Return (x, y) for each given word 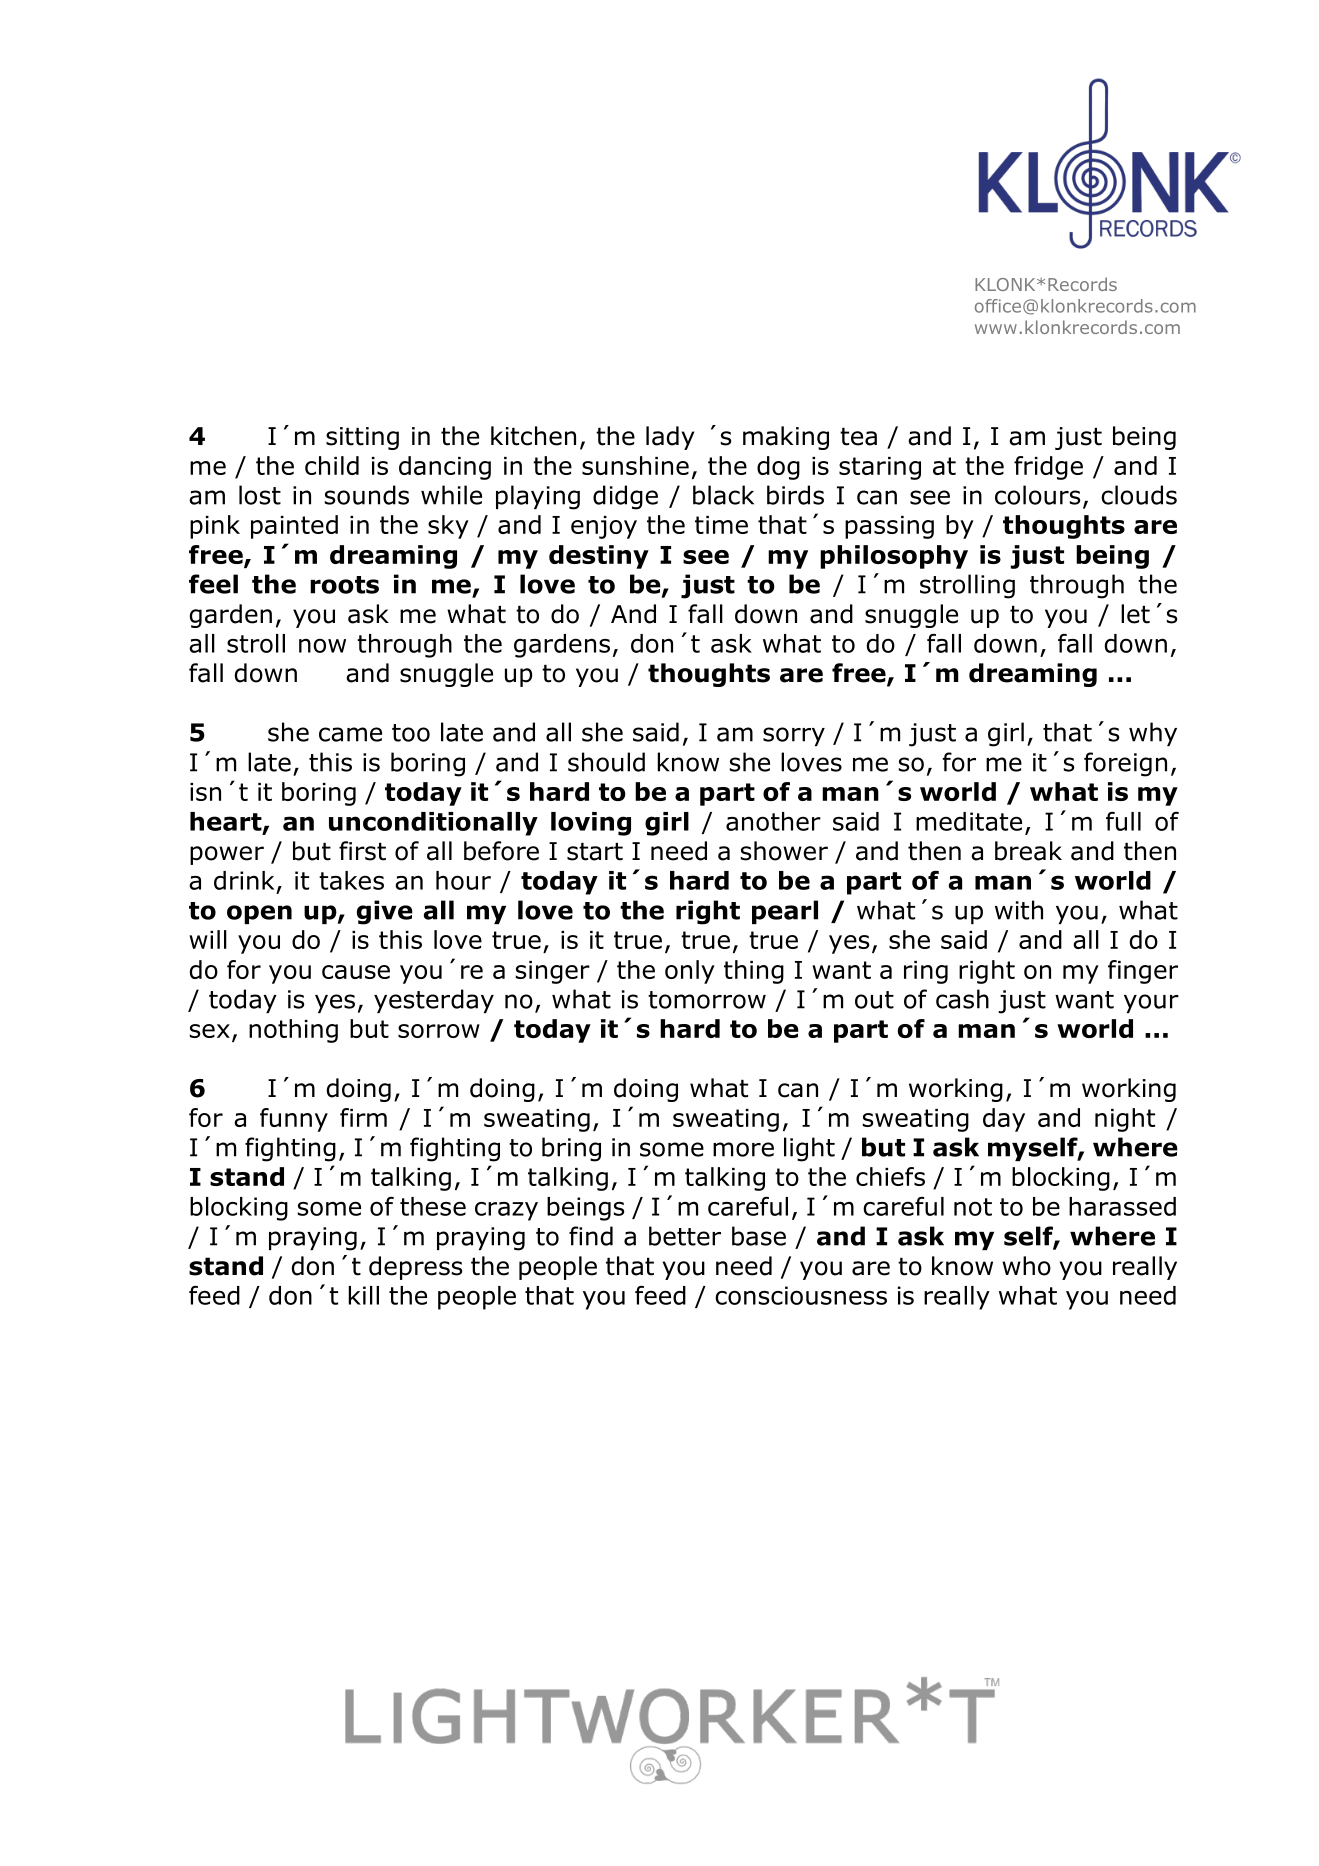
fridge (1048, 468)
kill (363, 1295)
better (685, 1236)
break (1028, 851)
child (332, 465)
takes (351, 880)
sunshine (635, 465)
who (1026, 1266)
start (595, 852)
